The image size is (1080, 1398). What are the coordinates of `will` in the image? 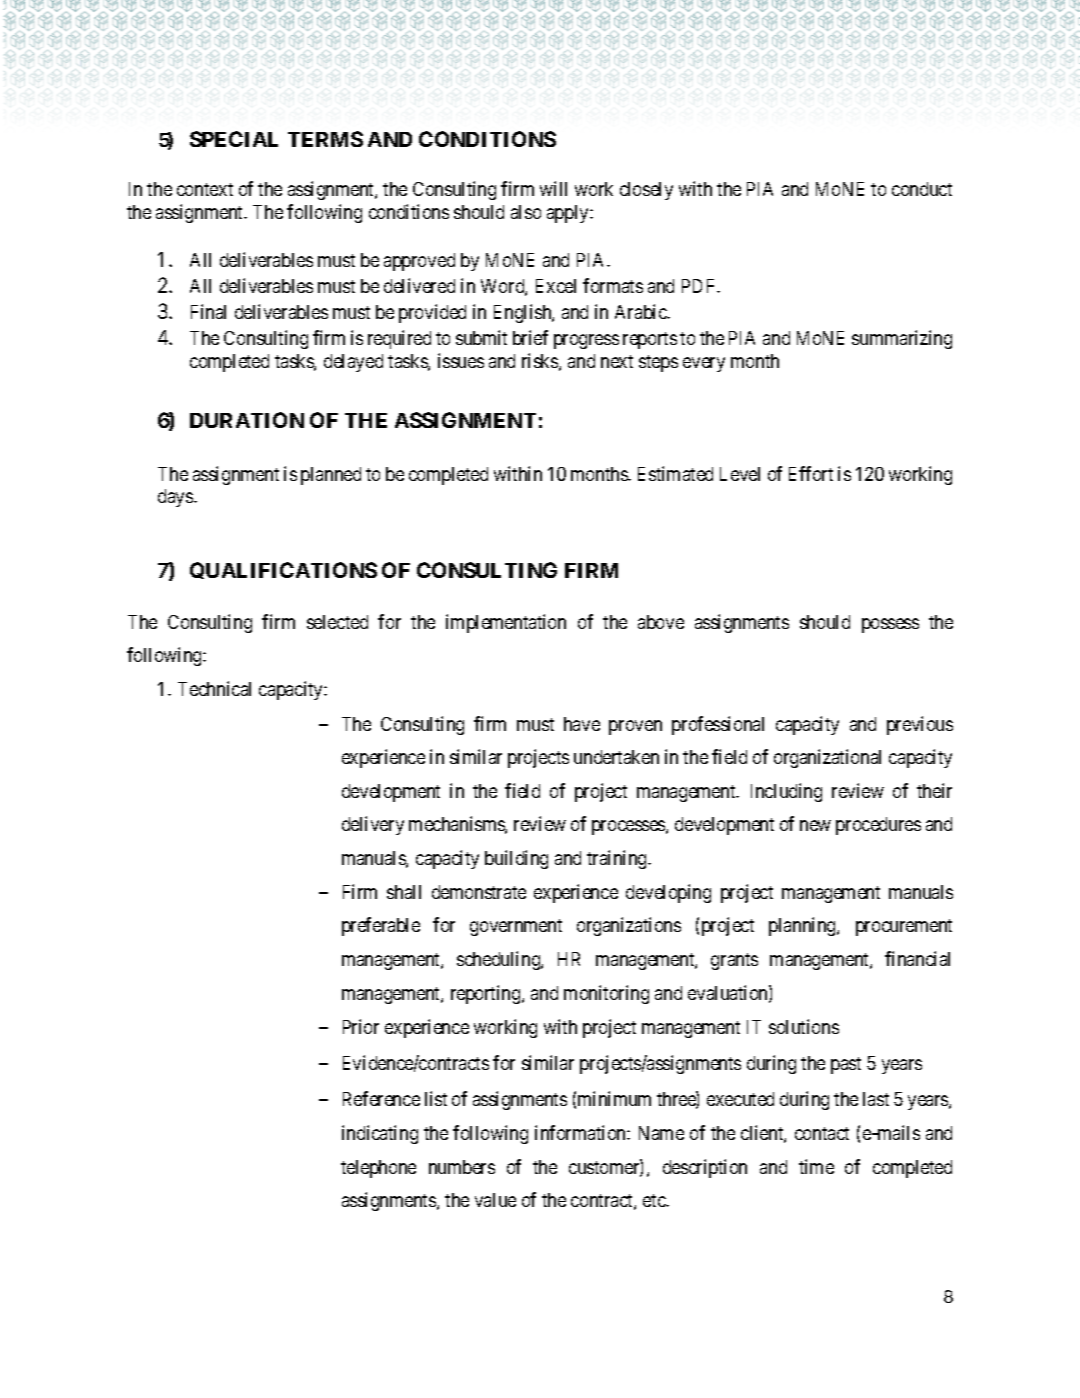 It's located at (553, 188).
